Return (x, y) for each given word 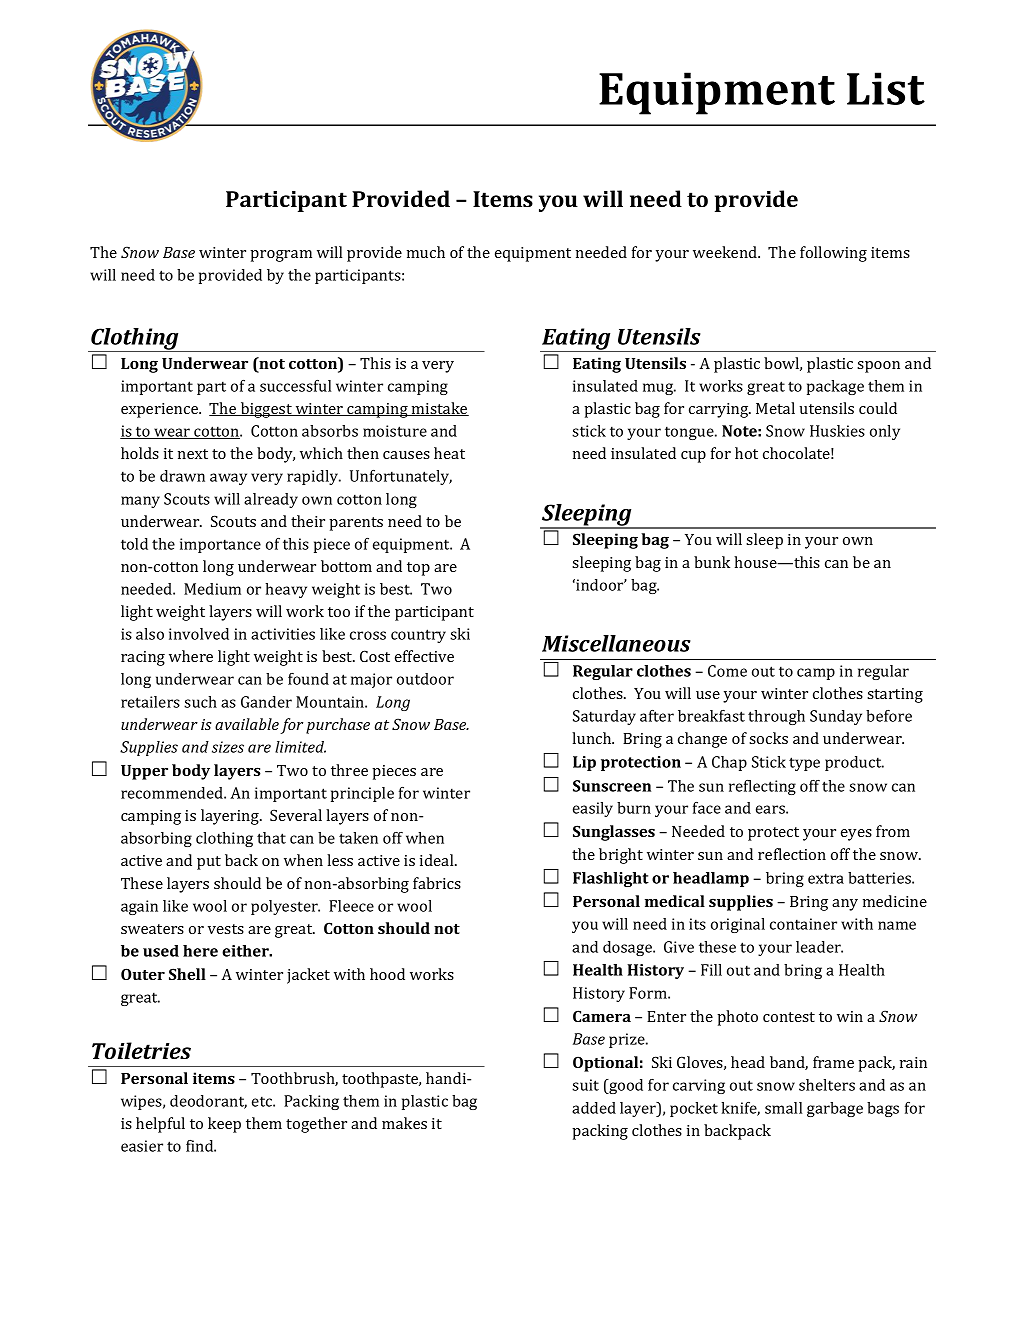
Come (727, 671)
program (281, 256)
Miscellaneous (616, 643)
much (426, 252)
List (886, 88)
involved (199, 634)
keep (224, 1125)
